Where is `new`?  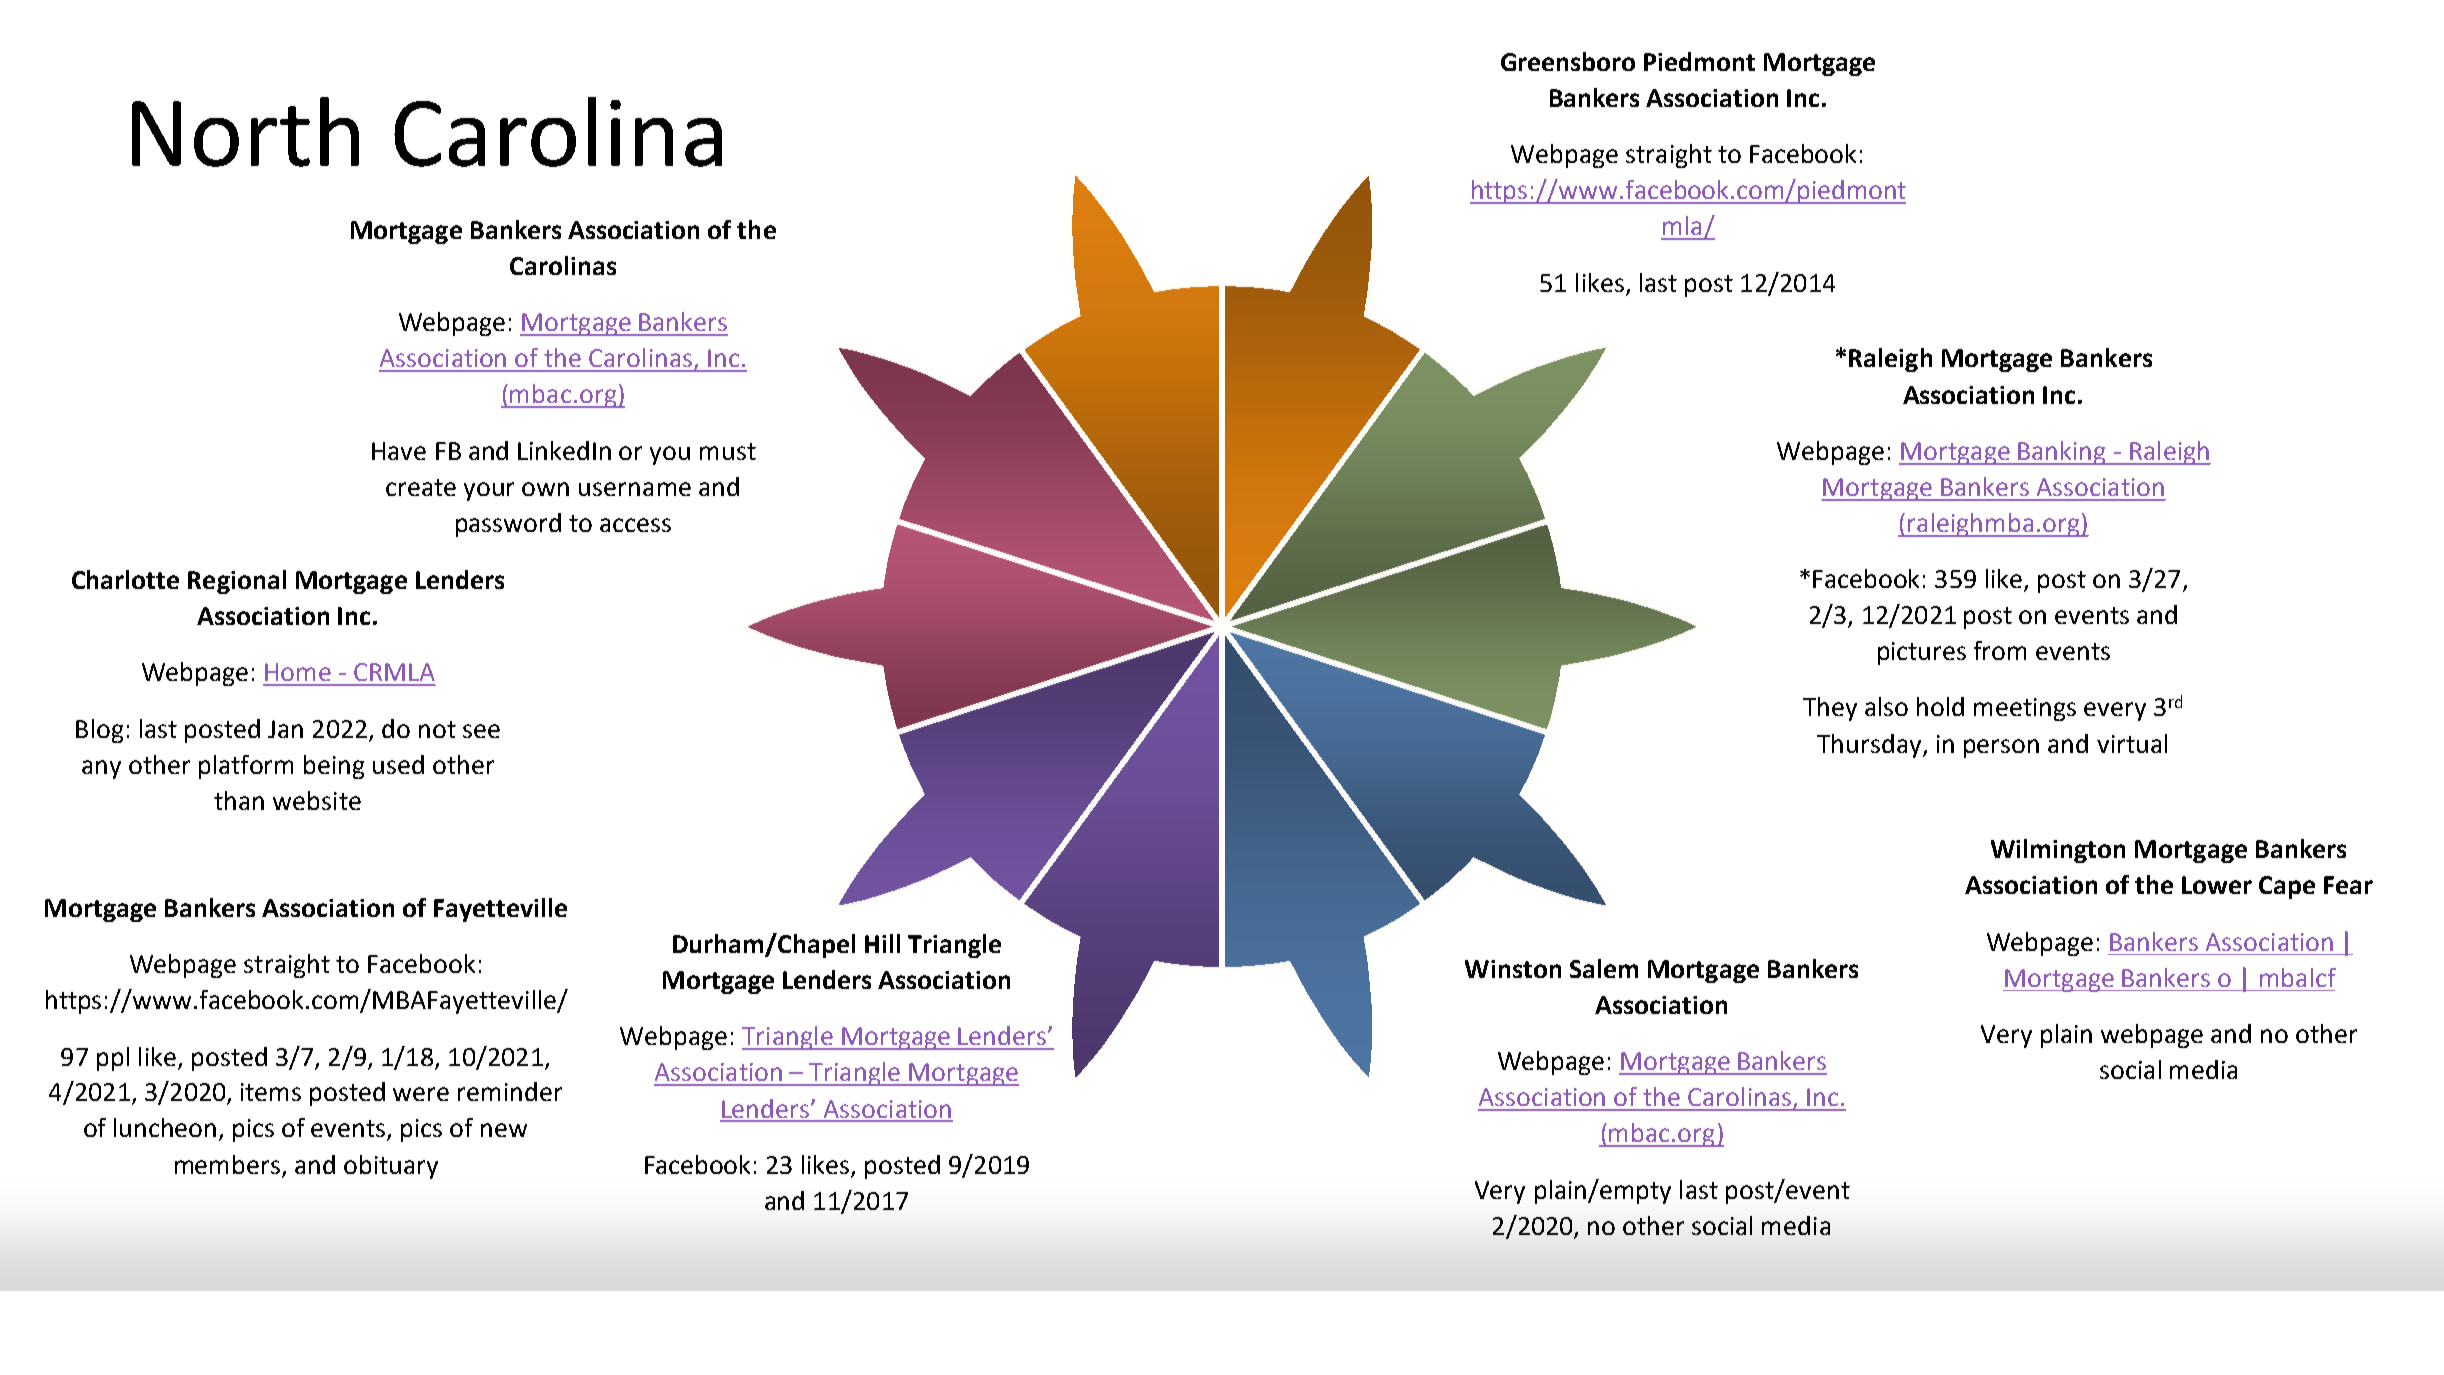
new is located at coordinates (504, 1130).
